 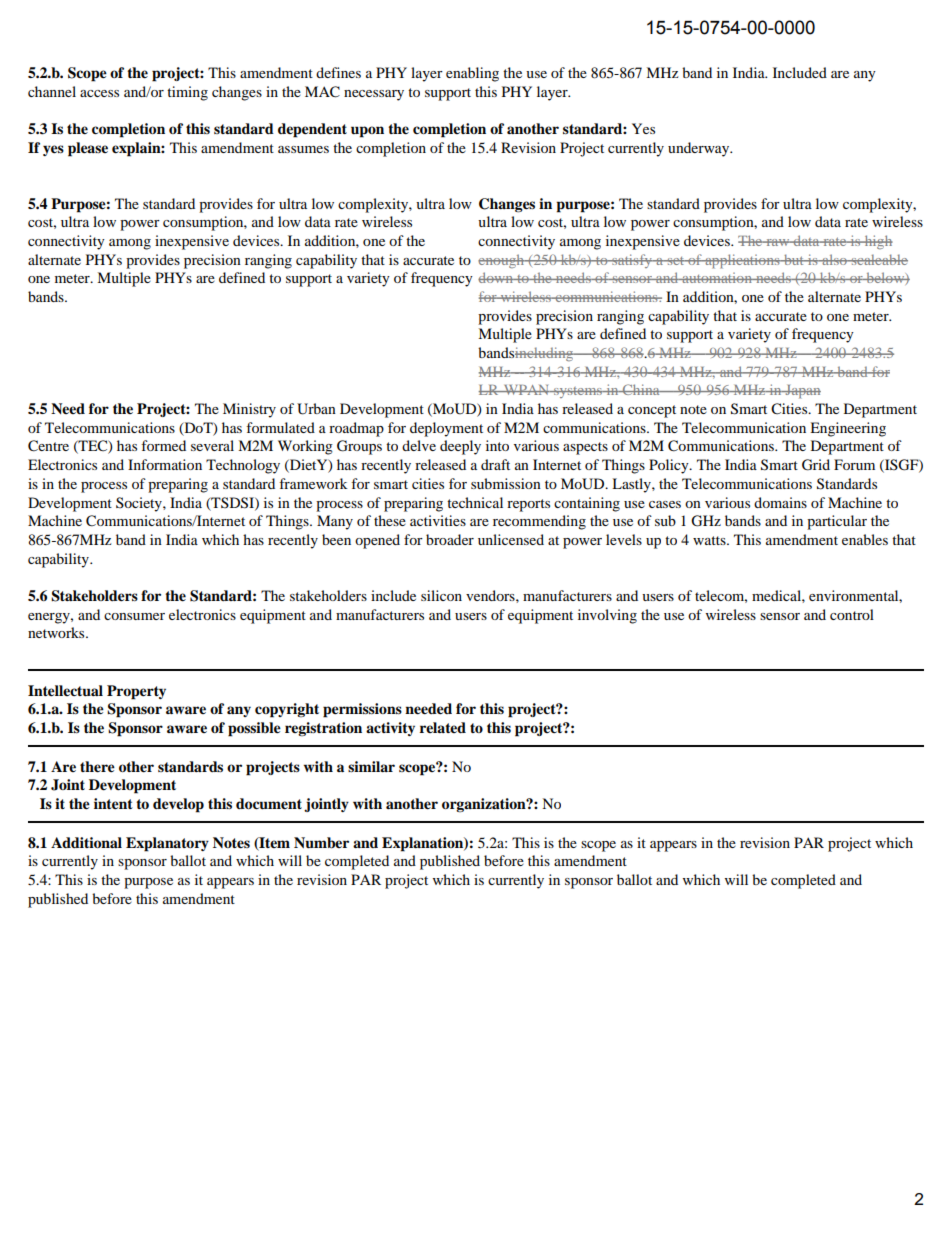 I want to click on control, so click(x=852, y=614).
